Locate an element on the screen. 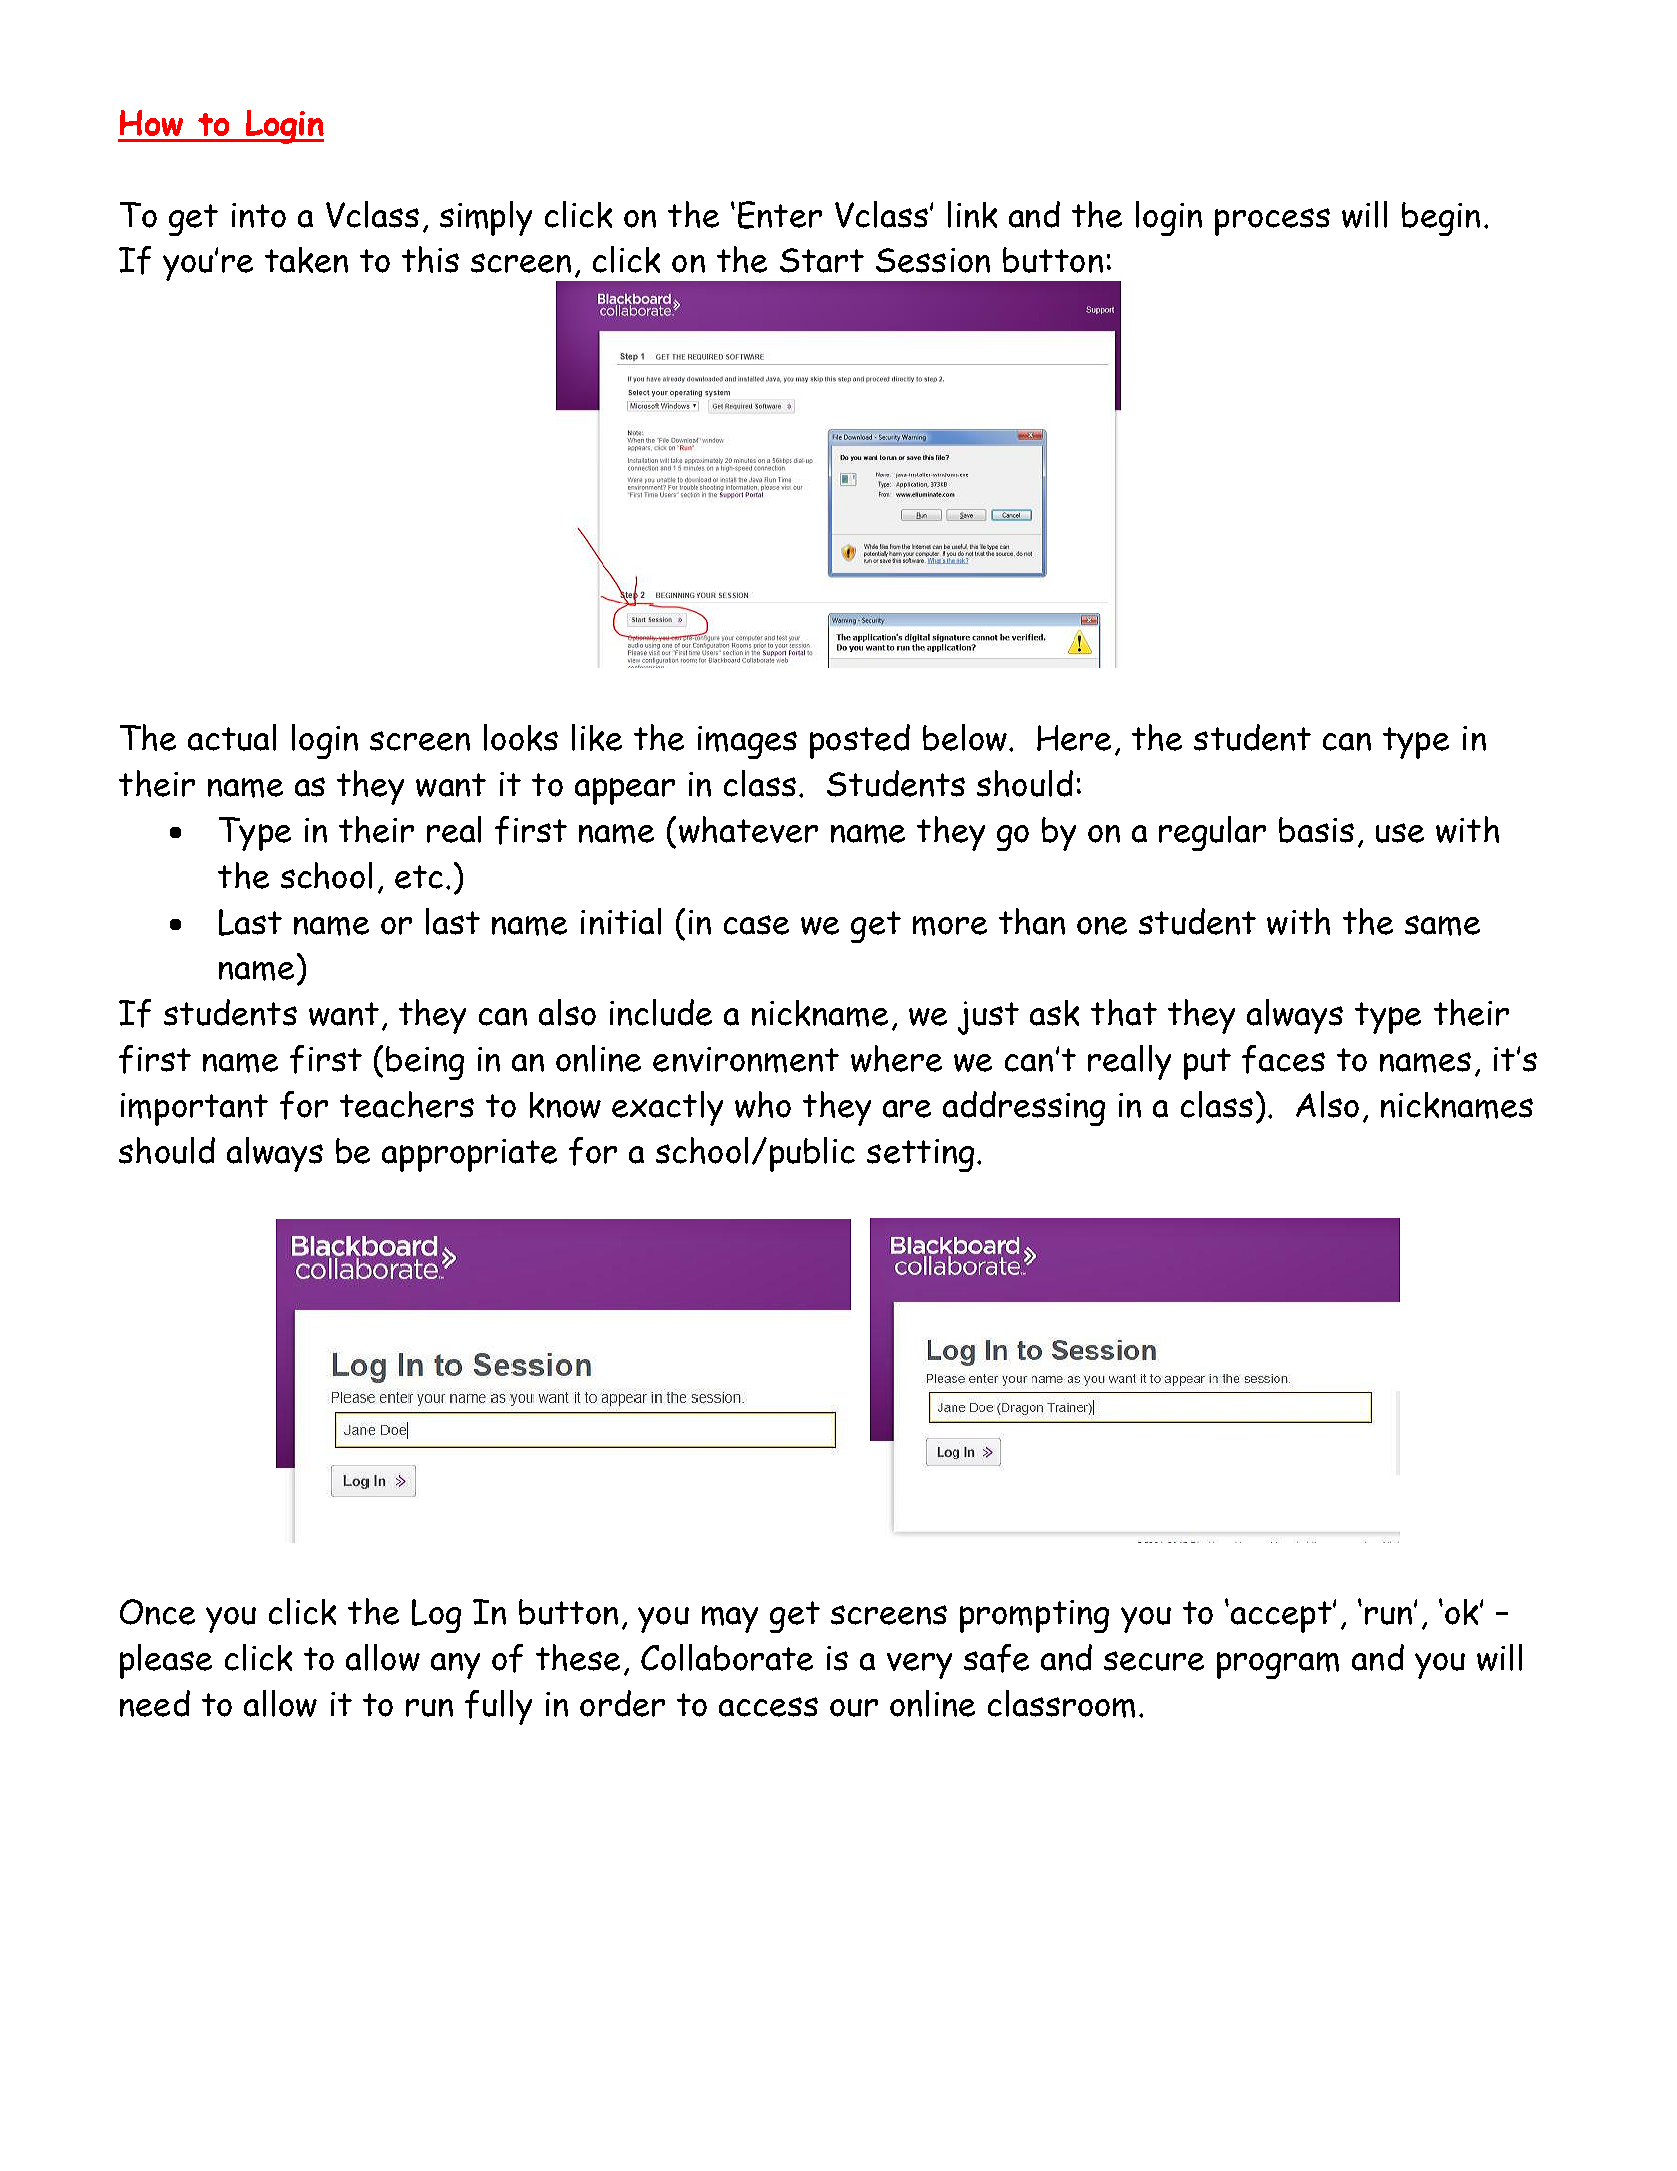  taken is located at coordinates (306, 260).
